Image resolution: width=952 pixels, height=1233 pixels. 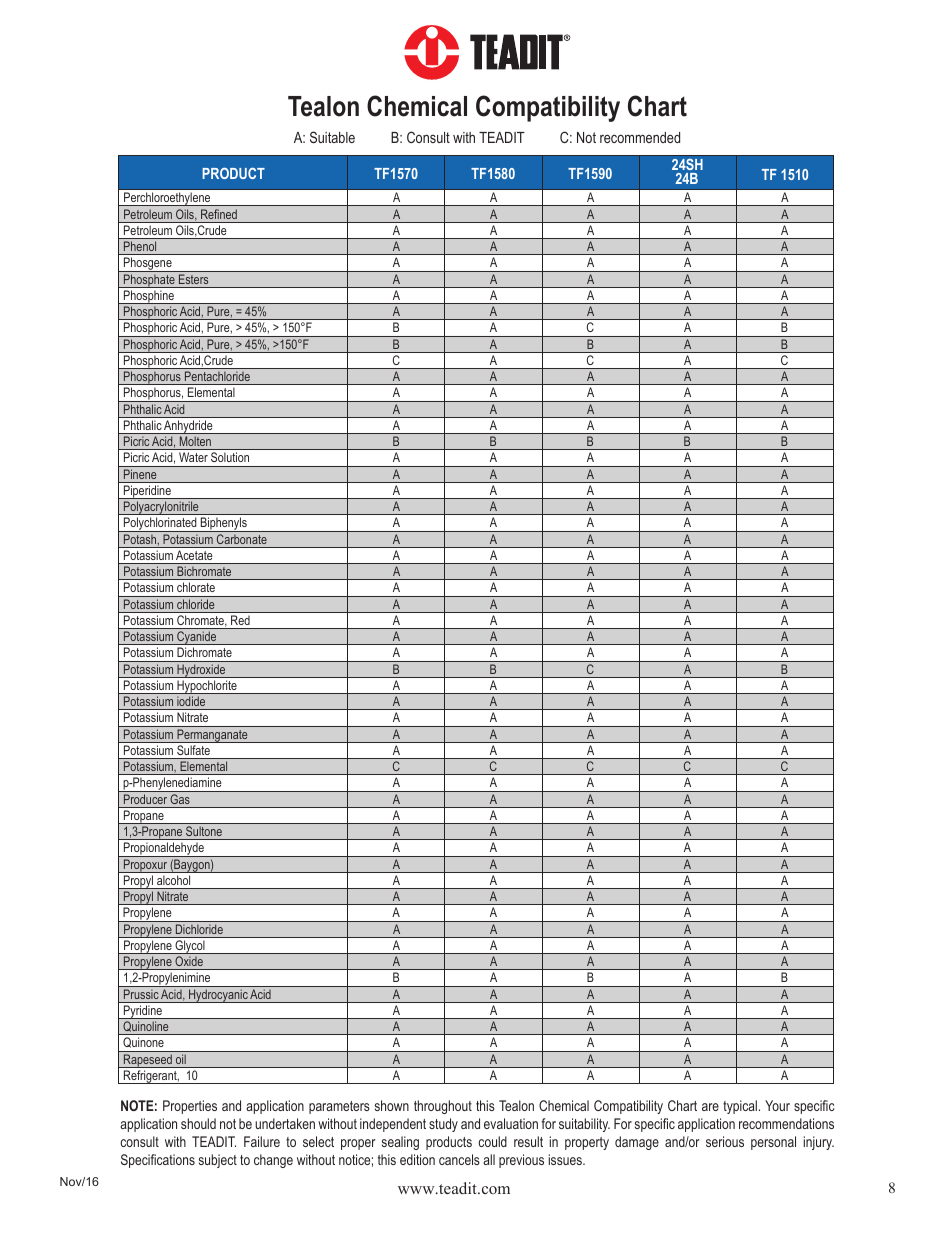 What do you see at coordinates (640, 137) in the screenshot?
I see `recommended` at bounding box center [640, 137].
